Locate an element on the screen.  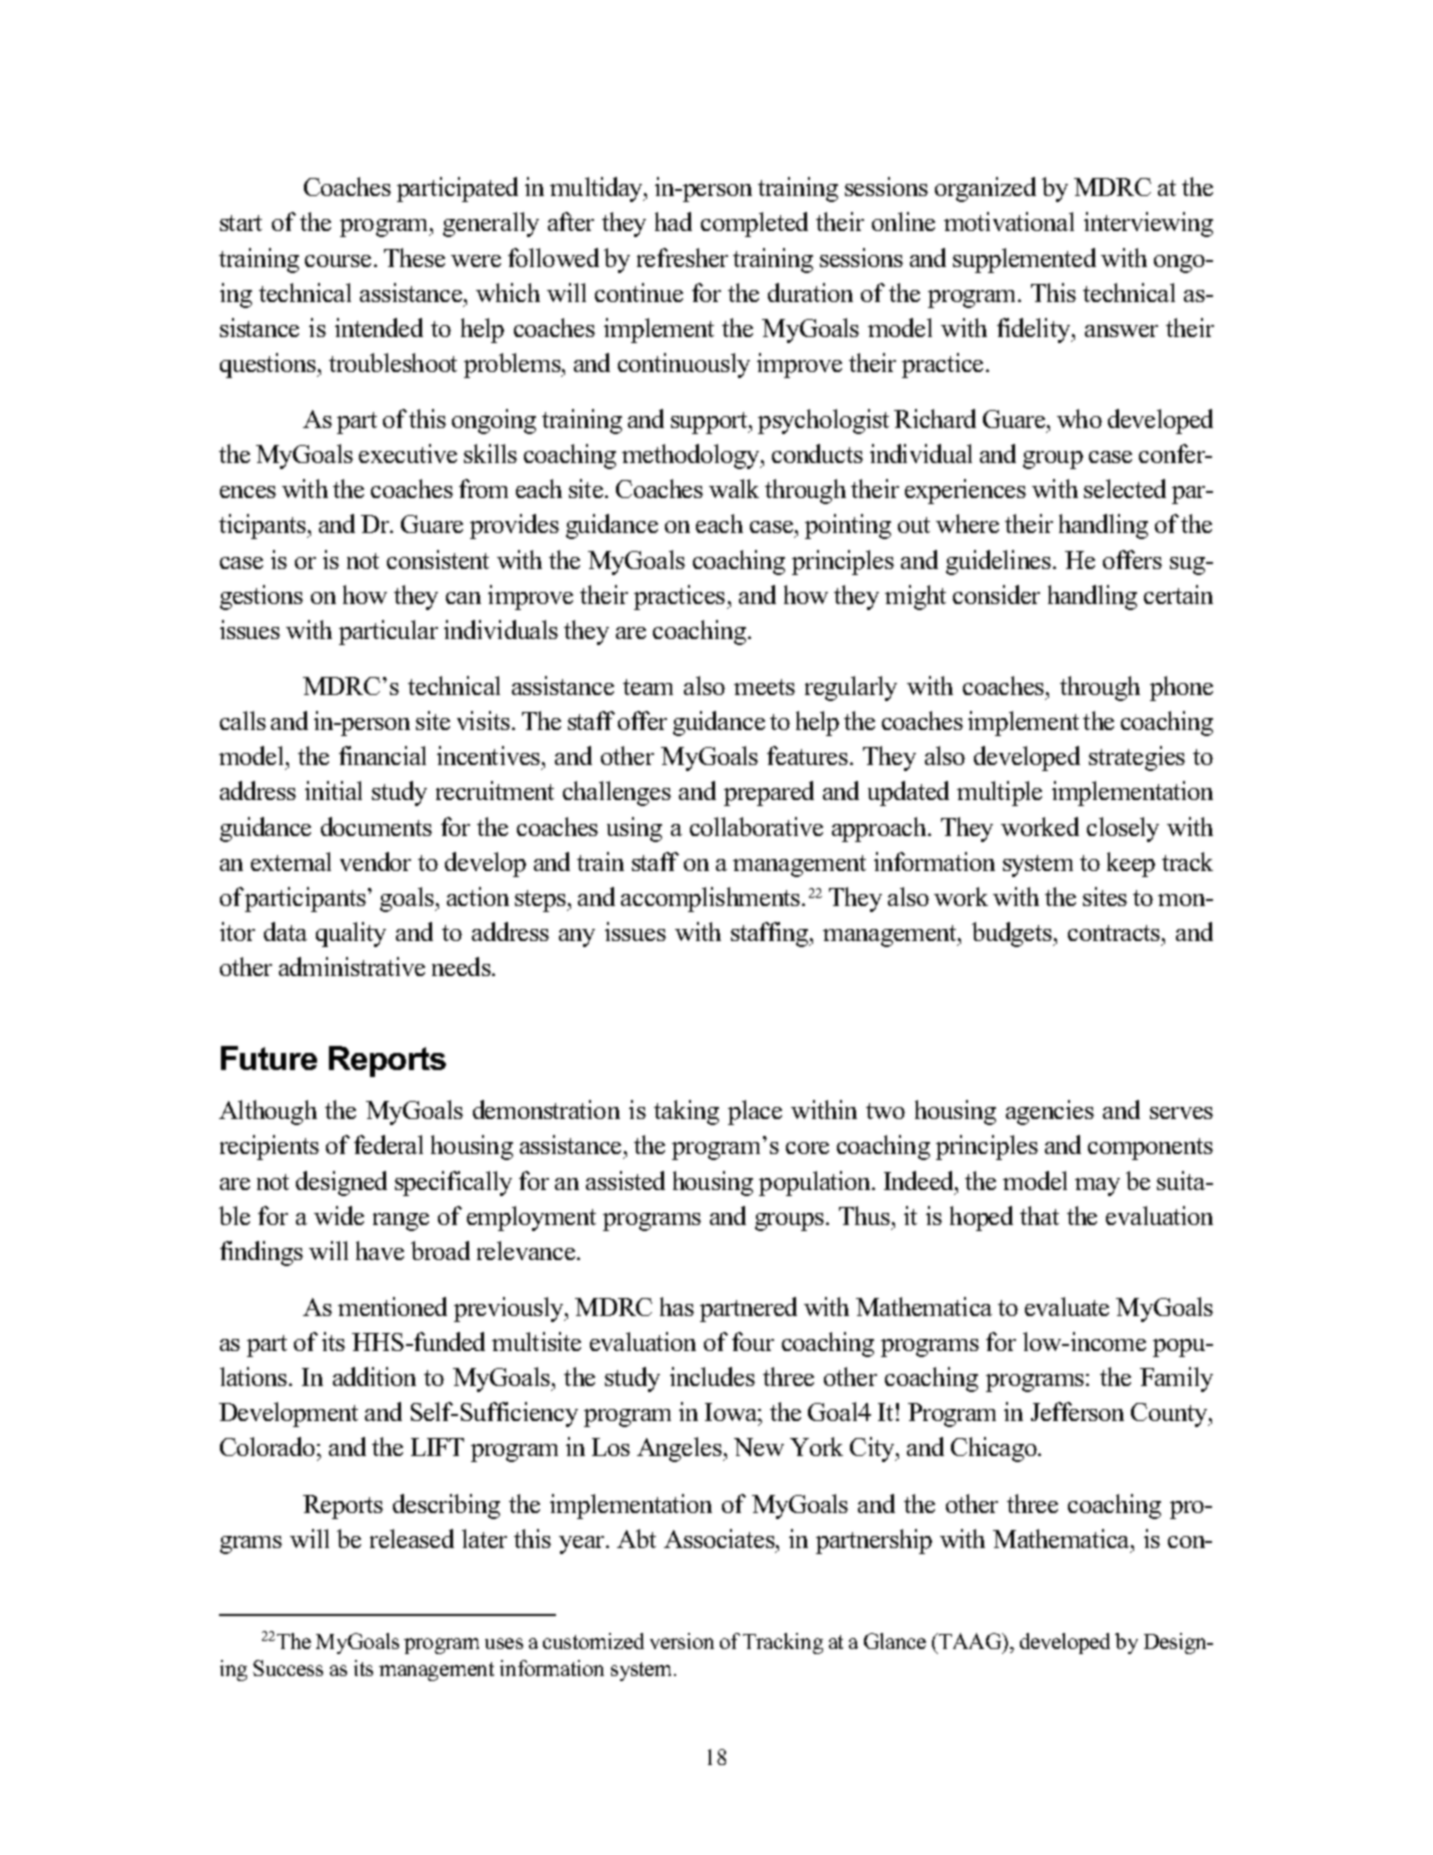
course is located at coordinates (338, 261).
